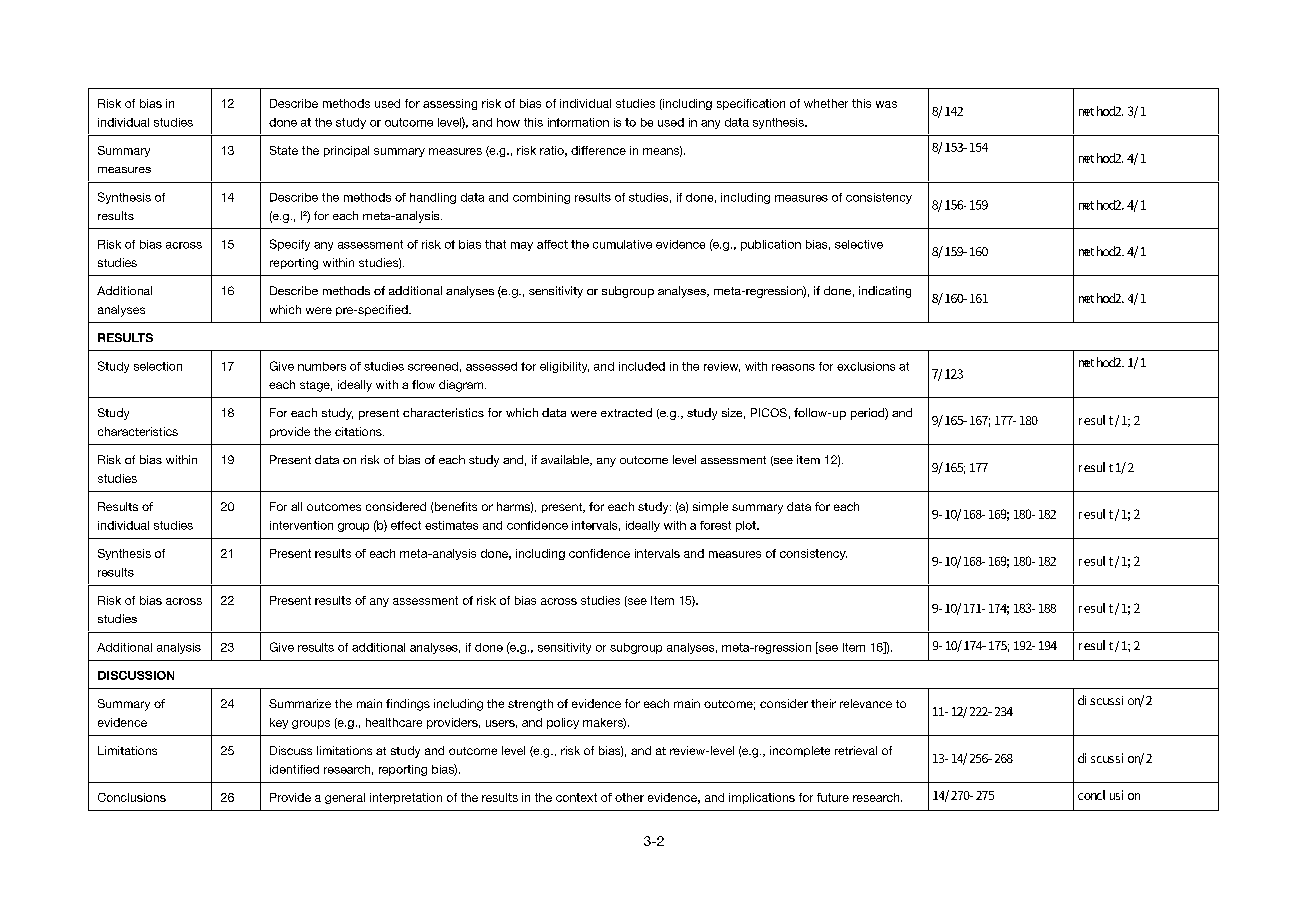  Describe the element at coordinates (294, 769) in the screenshot. I see `identified` at that location.
